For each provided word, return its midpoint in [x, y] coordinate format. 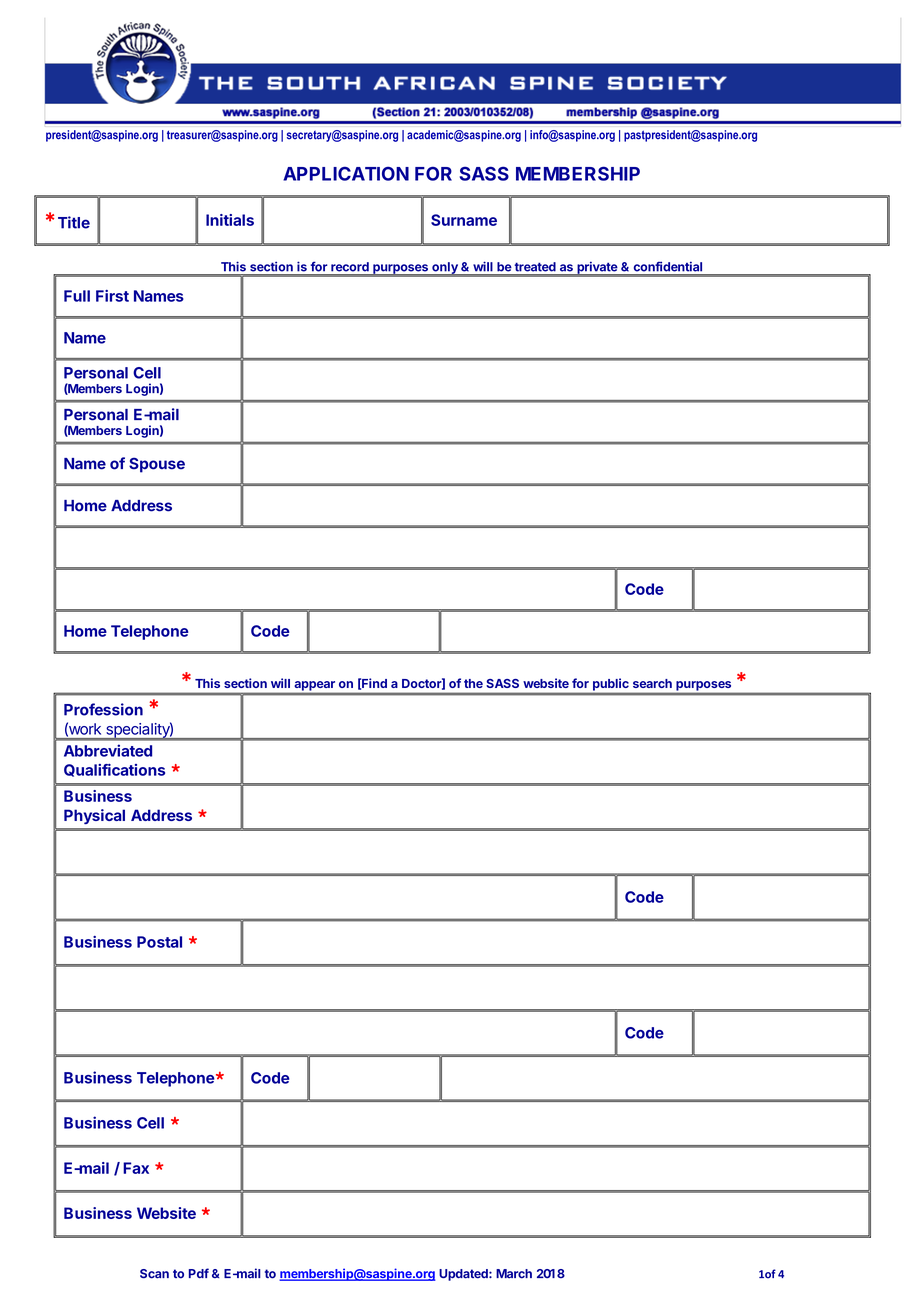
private [597, 268]
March [514, 1274]
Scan [154, 1274]
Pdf [199, 1273]
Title [74, 222]
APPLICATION [346, 173]
